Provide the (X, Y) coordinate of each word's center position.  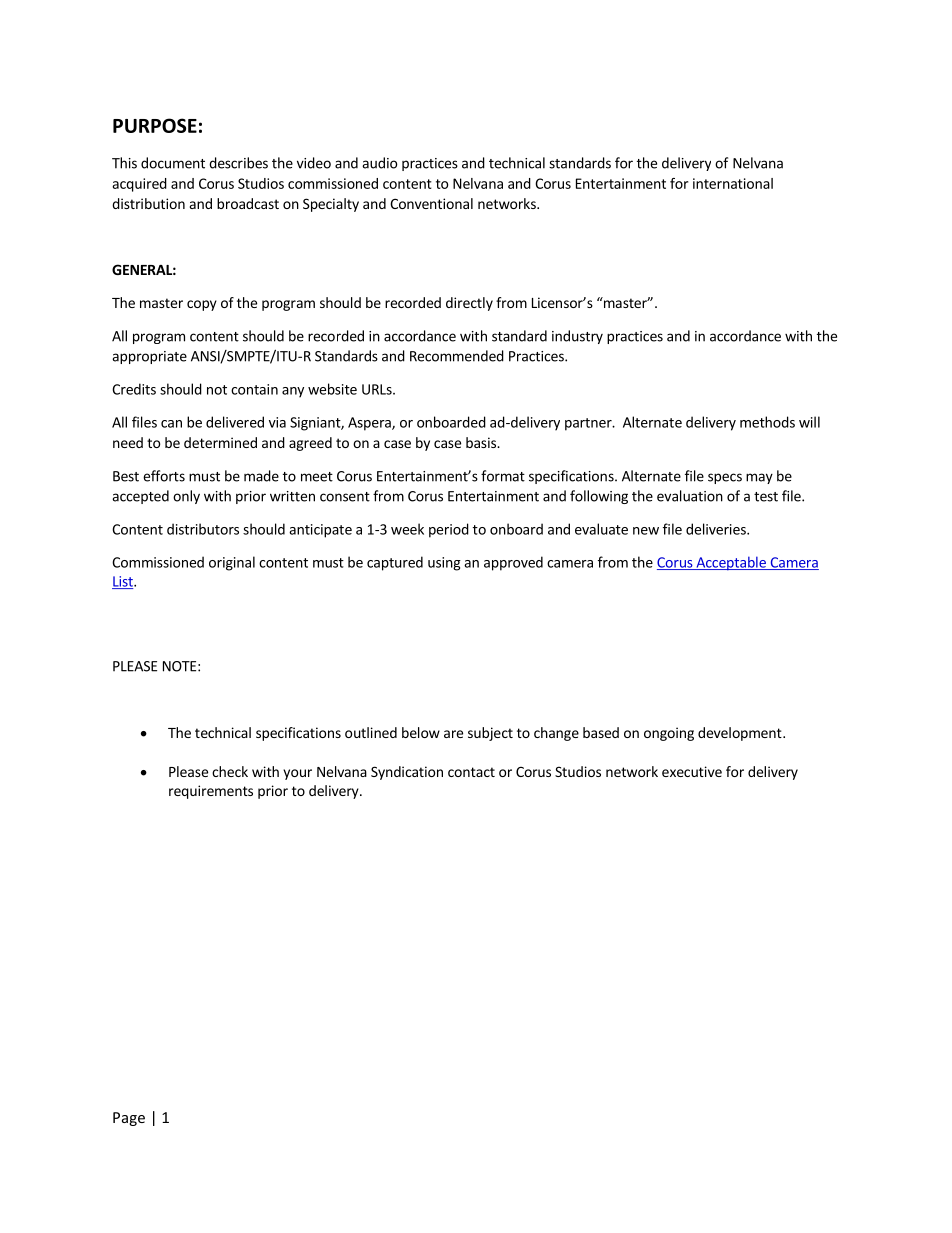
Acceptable (731, 563)
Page (129, 1119)
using (444, 564)
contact (471, 772)
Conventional (431, 203)
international (733, 183)
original (232, 563)
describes (238, 163)
